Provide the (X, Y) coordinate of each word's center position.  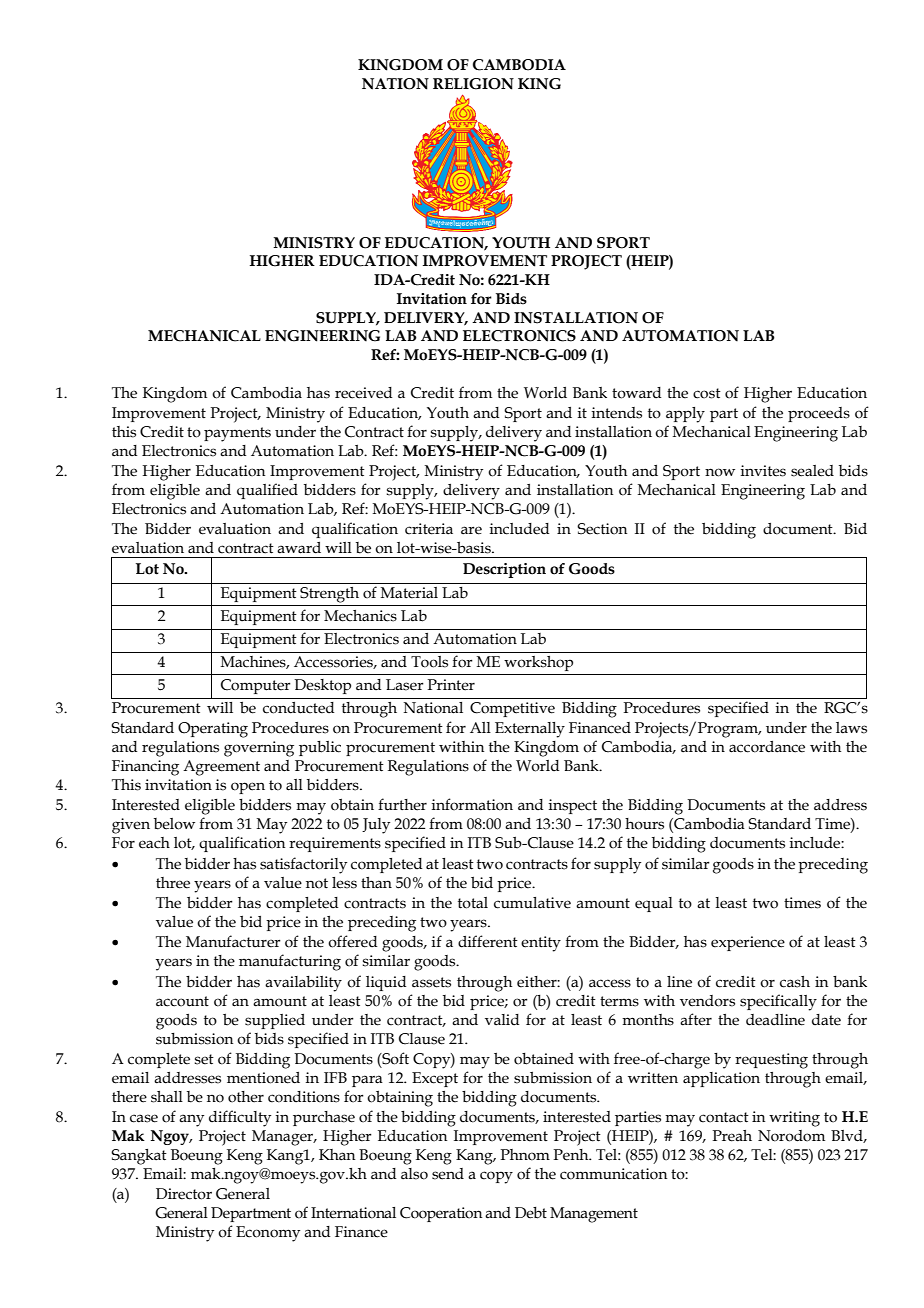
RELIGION (473, 84)
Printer (451, 685)
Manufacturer (233, 941)
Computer (256, 686)
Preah (732, 1136)
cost (707, 393)
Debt (531, 1213)
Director (184, 1194)
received (363, 393)
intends (617, 413)
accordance (767, 747)
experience (748, 943)
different (488, 941)
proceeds (819, 414)
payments (237, 434)
